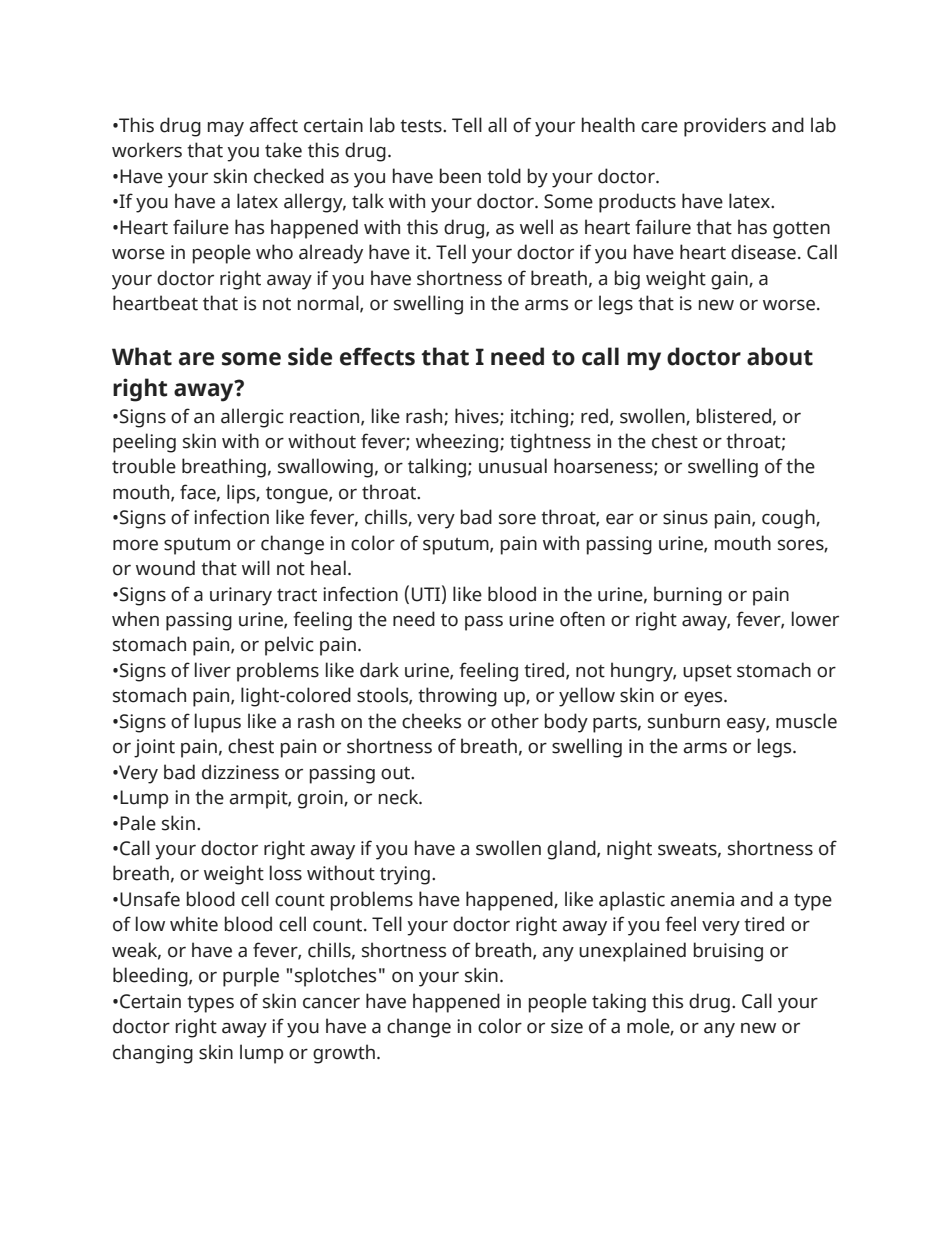 This image has height=1233, width=952. I want to click on urinary, so click(241, 596).
